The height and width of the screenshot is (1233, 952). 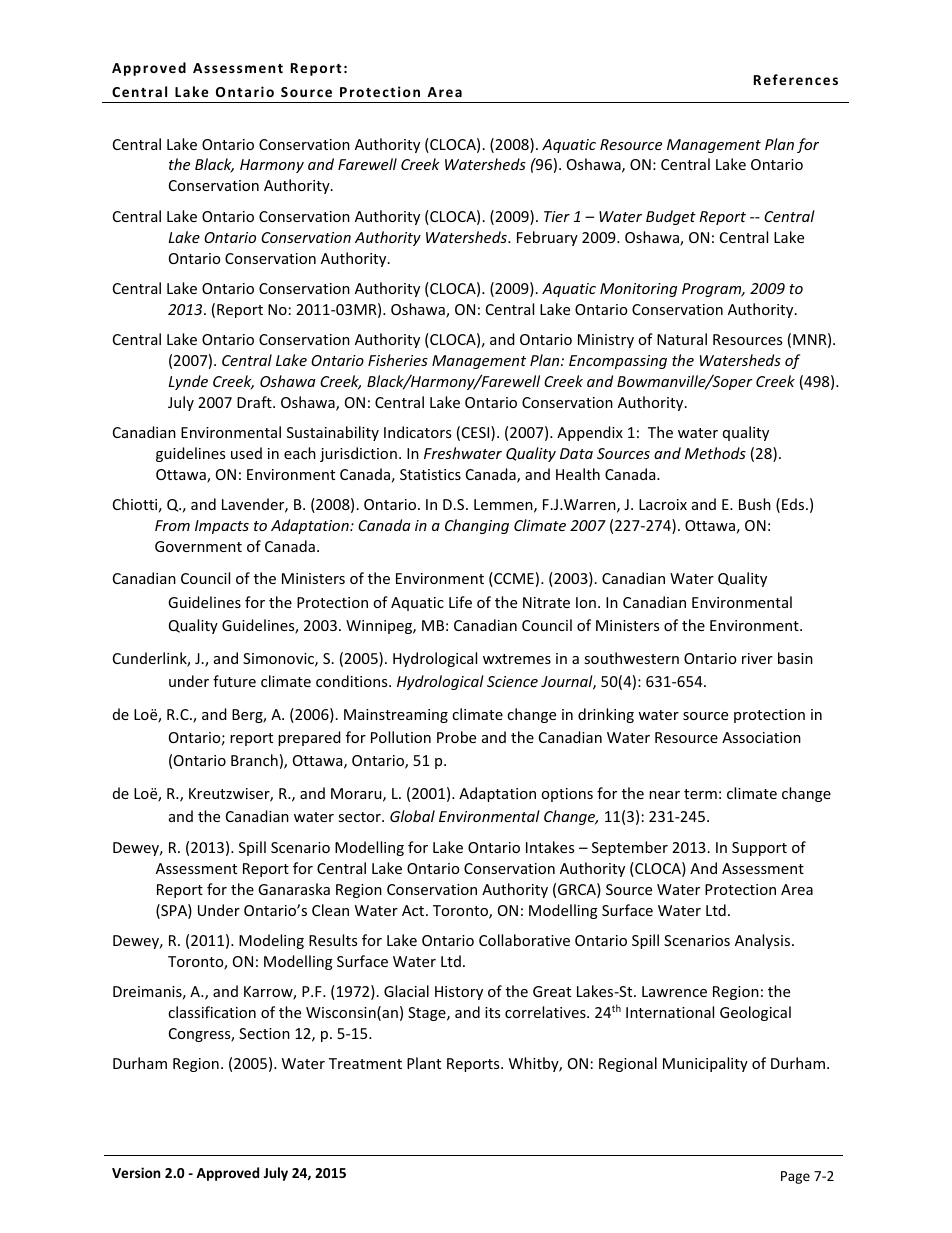 I want to click on Statistics, so click(x=430, y=474).
